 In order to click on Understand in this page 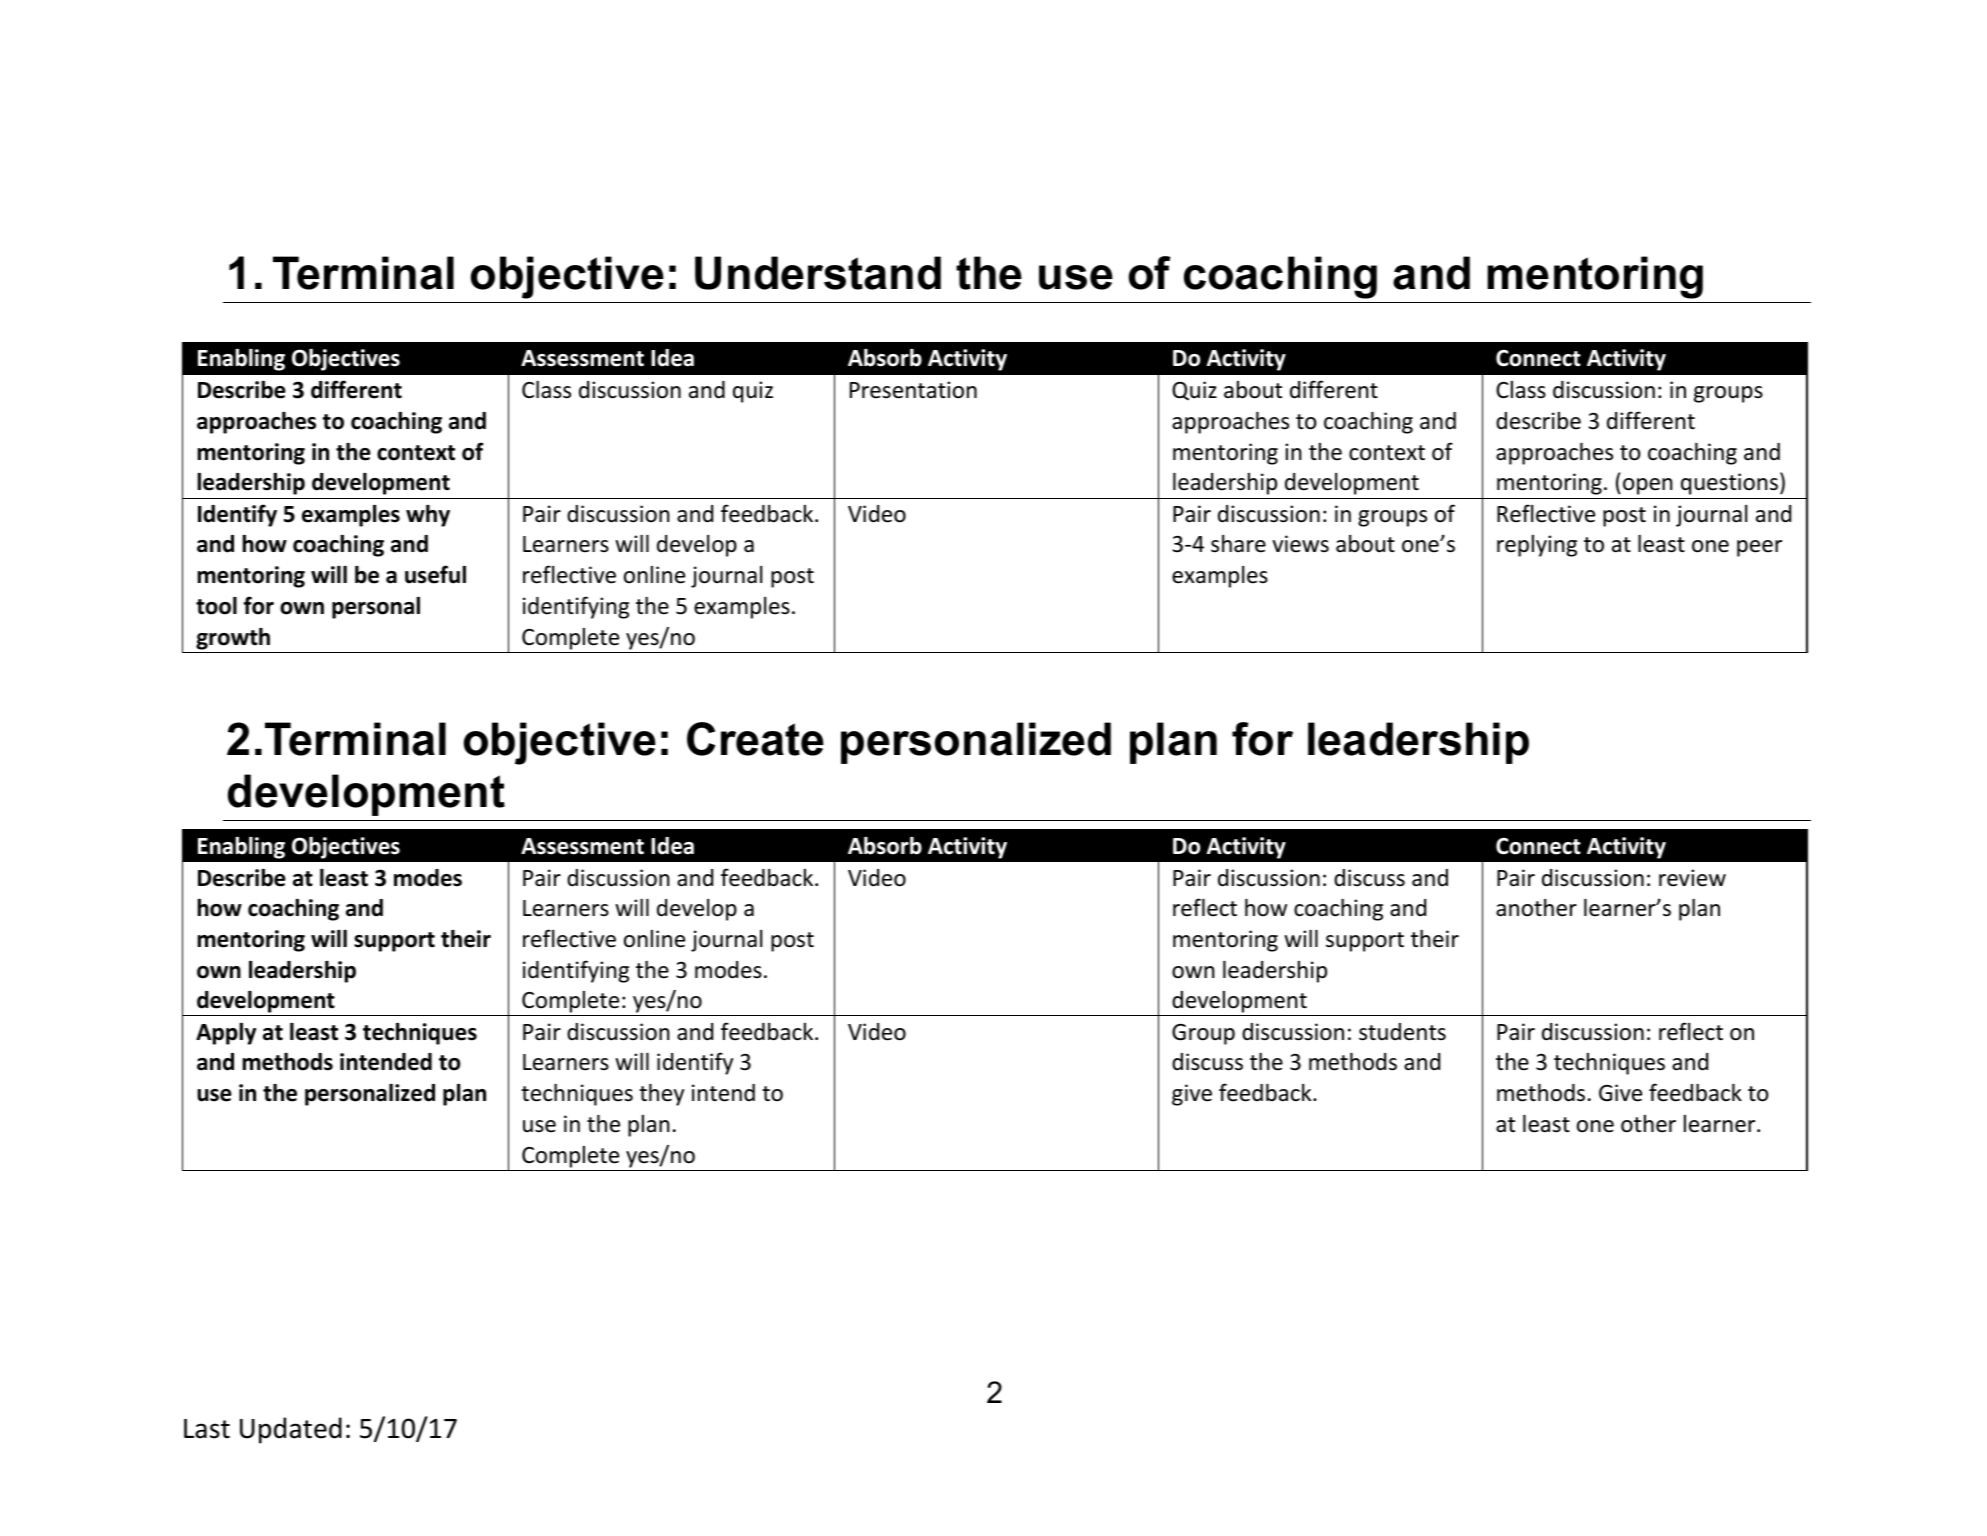, I will do `click(818, 273)`.
